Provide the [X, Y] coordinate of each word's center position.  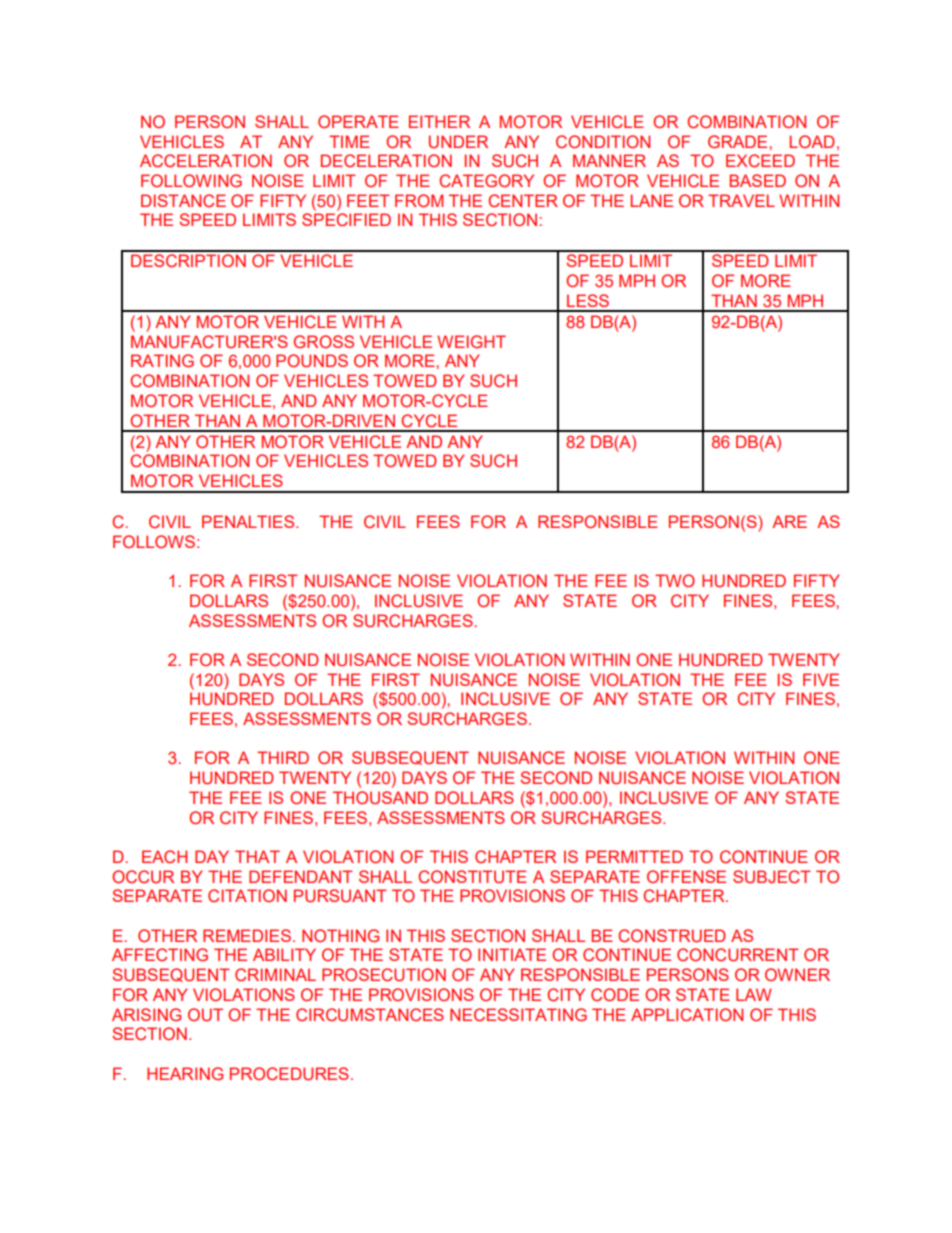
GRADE [739, 141]
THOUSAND [380, 797]
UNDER [458, 142]
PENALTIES [249, 521]
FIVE [821, 679]
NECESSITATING [518, 1014]
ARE [789, 521]
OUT [205, 1015]
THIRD [283, 757]
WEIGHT [471, 341]
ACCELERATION [206, 160]
